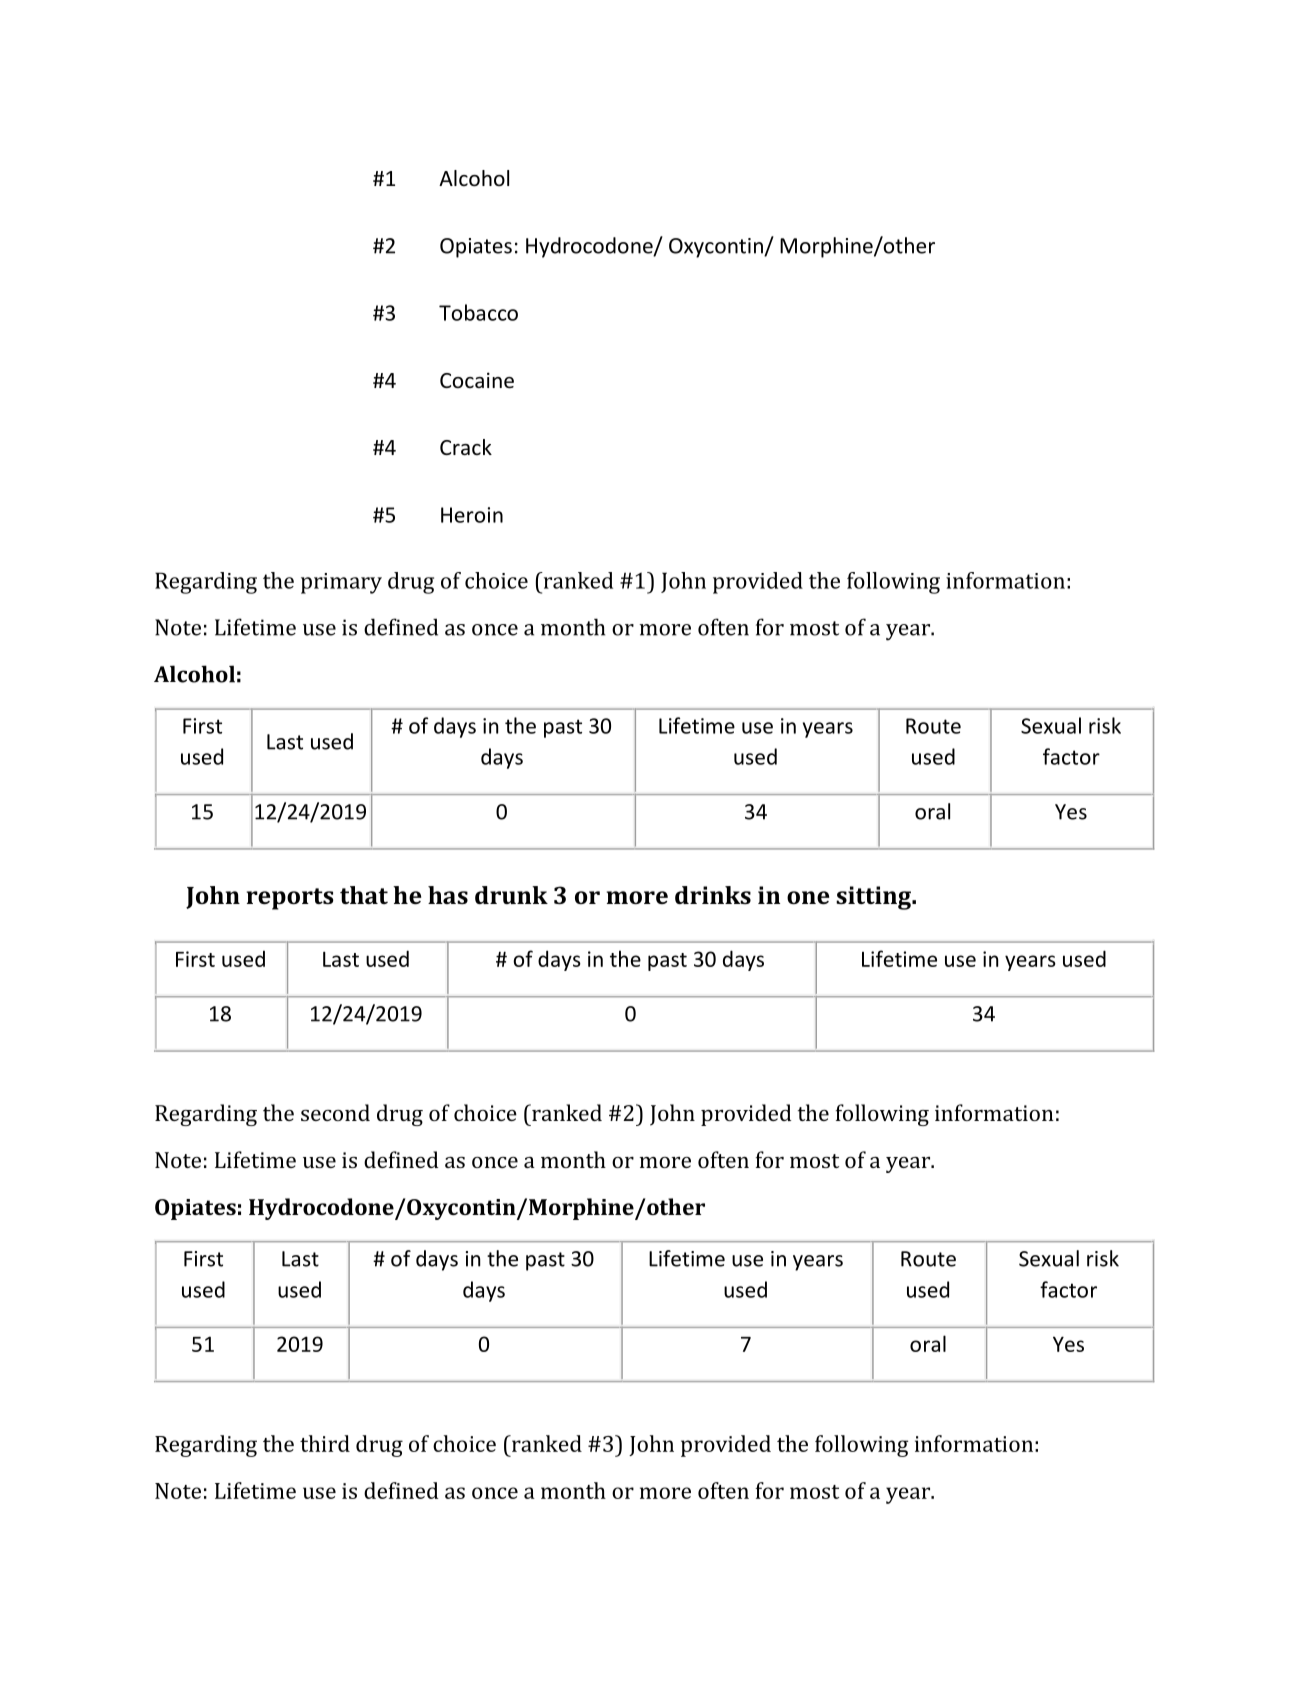  I want to click on Cocaine, so click(477, 380).
